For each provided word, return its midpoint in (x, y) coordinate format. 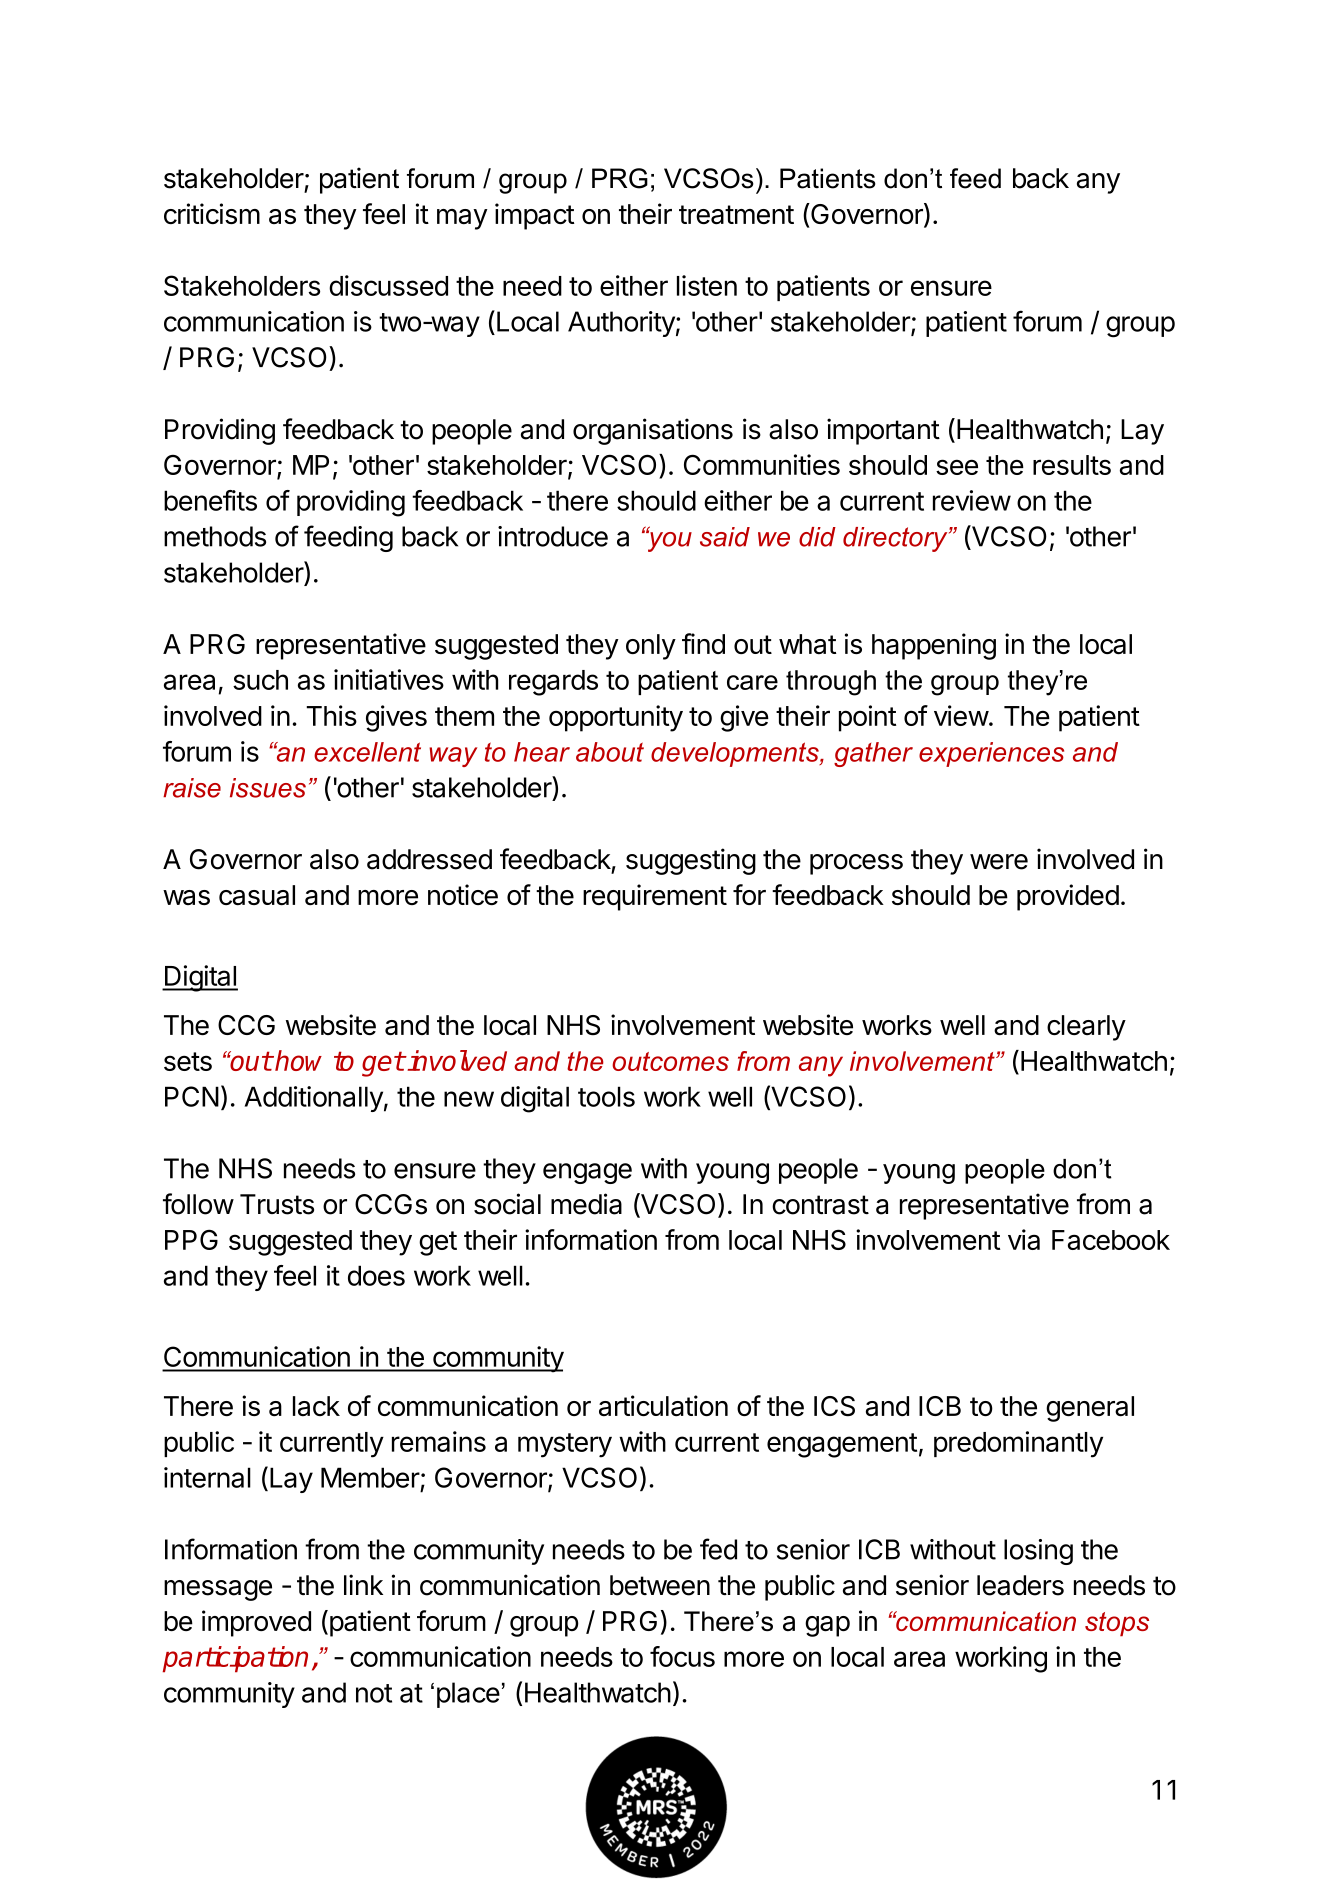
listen (707, 285)
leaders (1020, 1585)
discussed (388, 285)
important (883, 431)
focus (682, 1656)
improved (256, 1623)
